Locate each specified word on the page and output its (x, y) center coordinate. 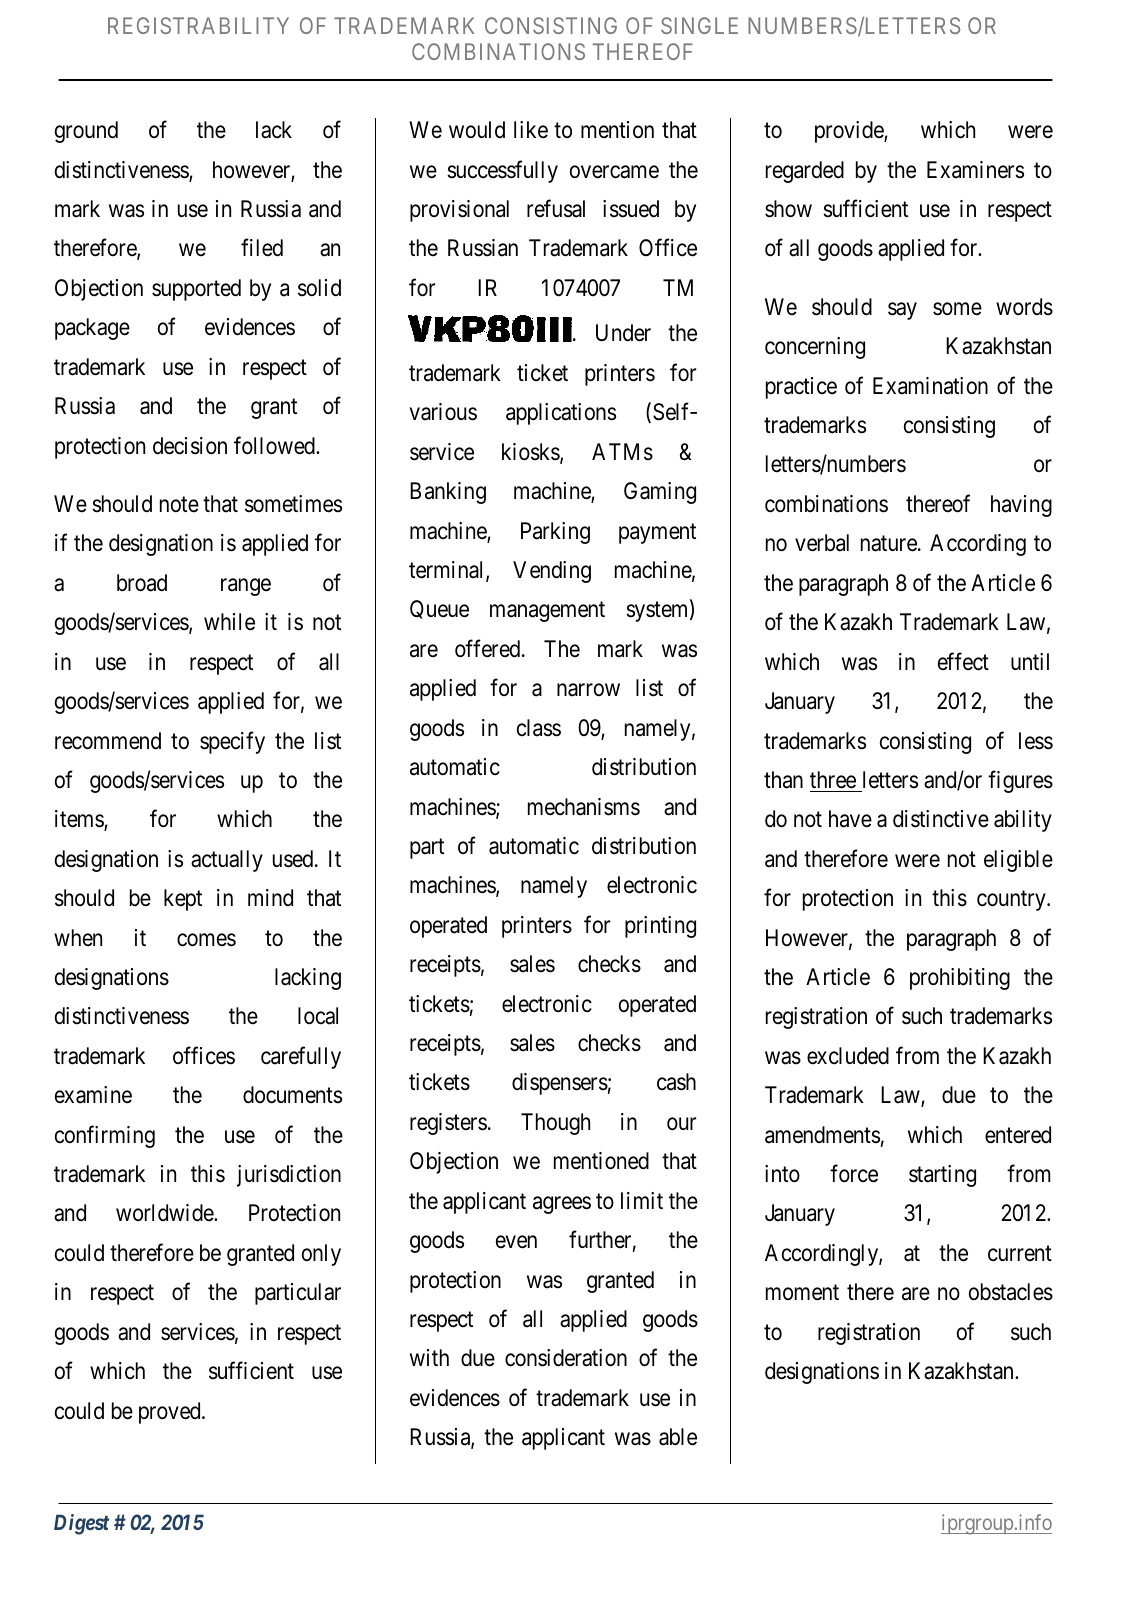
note (179, 505)
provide (850, 132)
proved (171, 1413)
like (531, 130)
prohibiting (960, 979)
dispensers (560, 1084)
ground (86, 132)
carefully (301, 1057)
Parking (555, 533)
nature (889, 544)
